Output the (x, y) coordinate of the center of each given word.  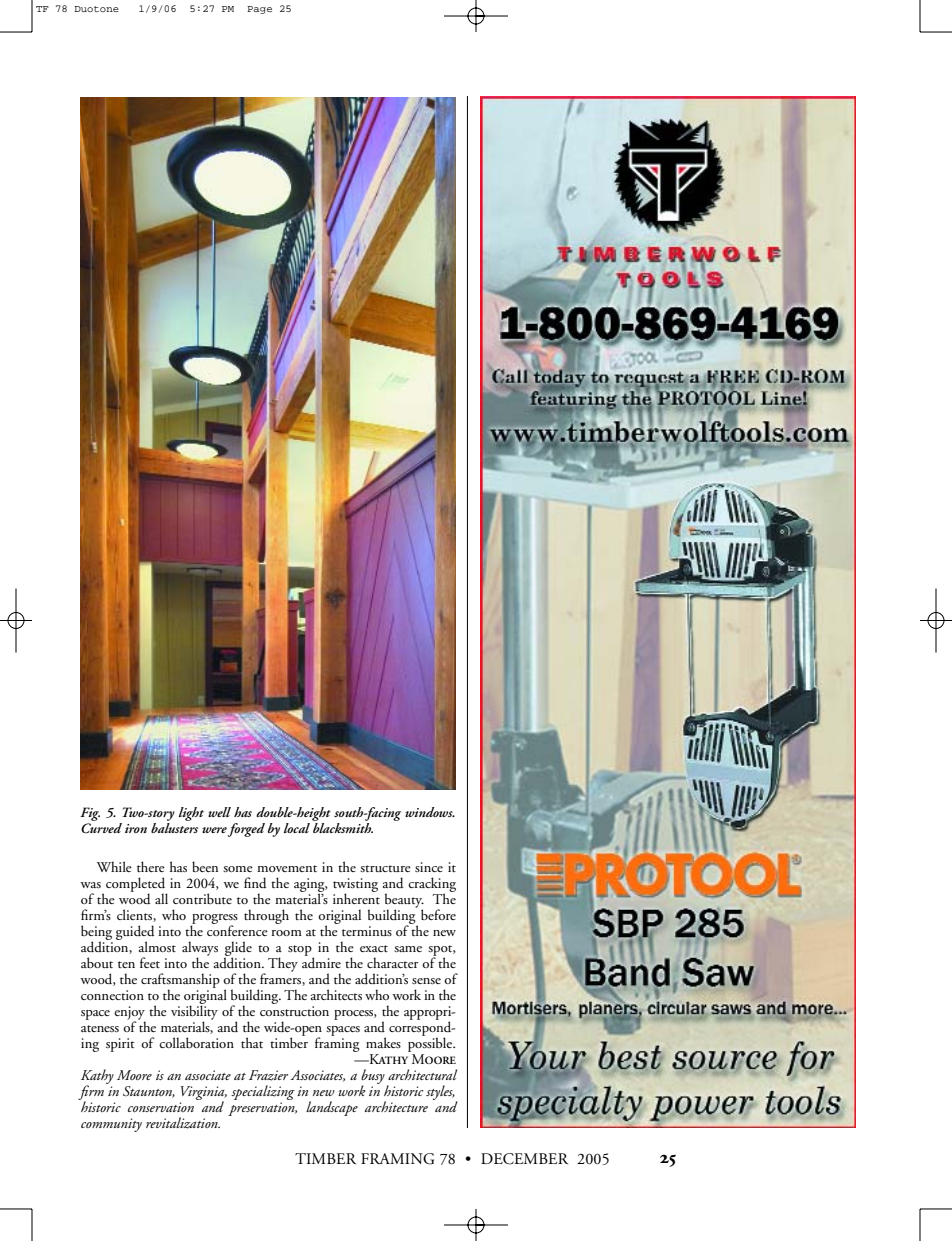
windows (430, 812)
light (191, 814)
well (219, 812)
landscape (332, 1108)
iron (136, 828)
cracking (432, 885)
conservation (161, 1107)
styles (440, 1092)
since (429, 867)
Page (259, 10)
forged (246, 830)
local (297, 828)
